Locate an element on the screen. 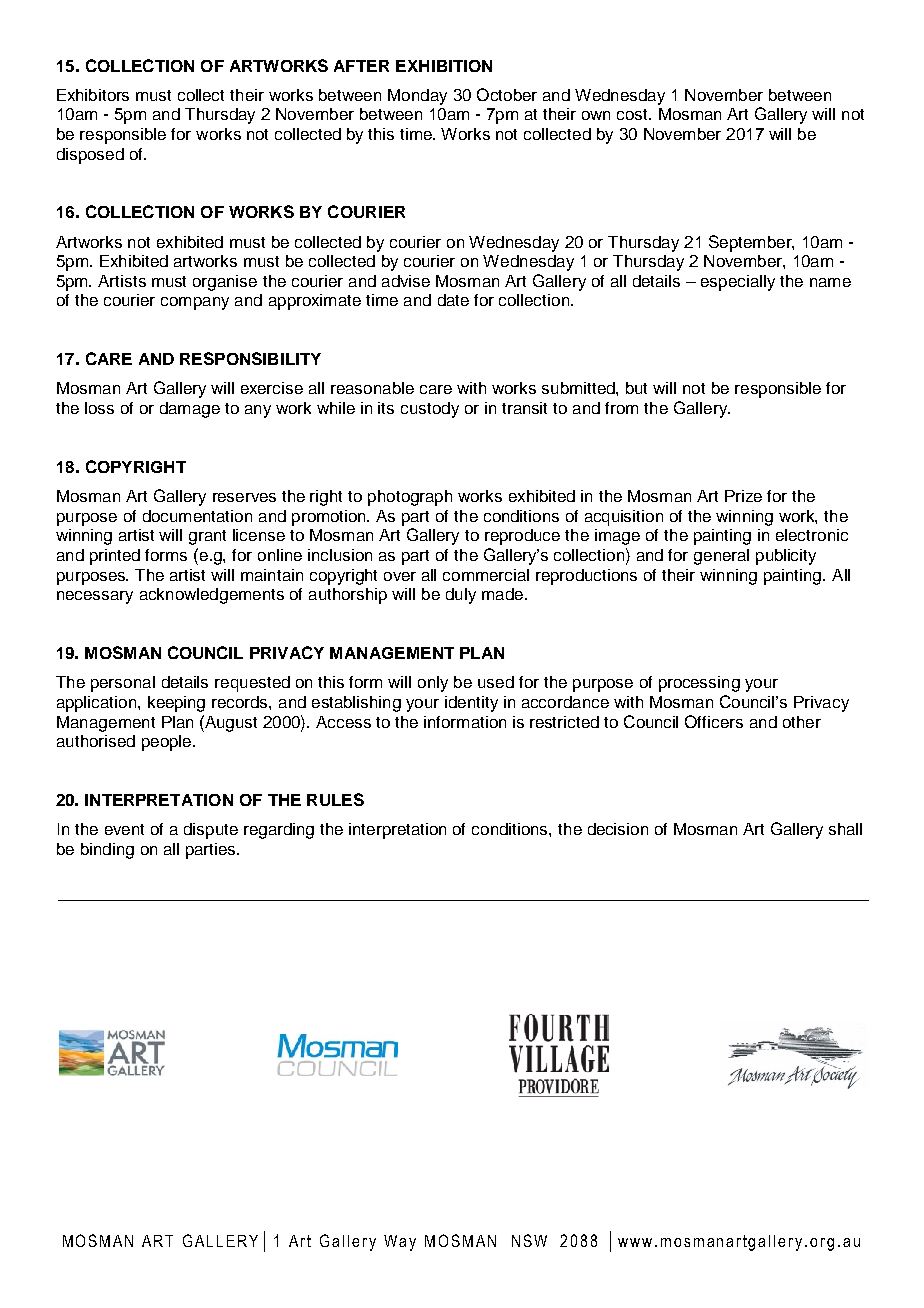 The height and width of the screenshot is (1308, 924). Exhibitors is located at coordinates (93, 95).
